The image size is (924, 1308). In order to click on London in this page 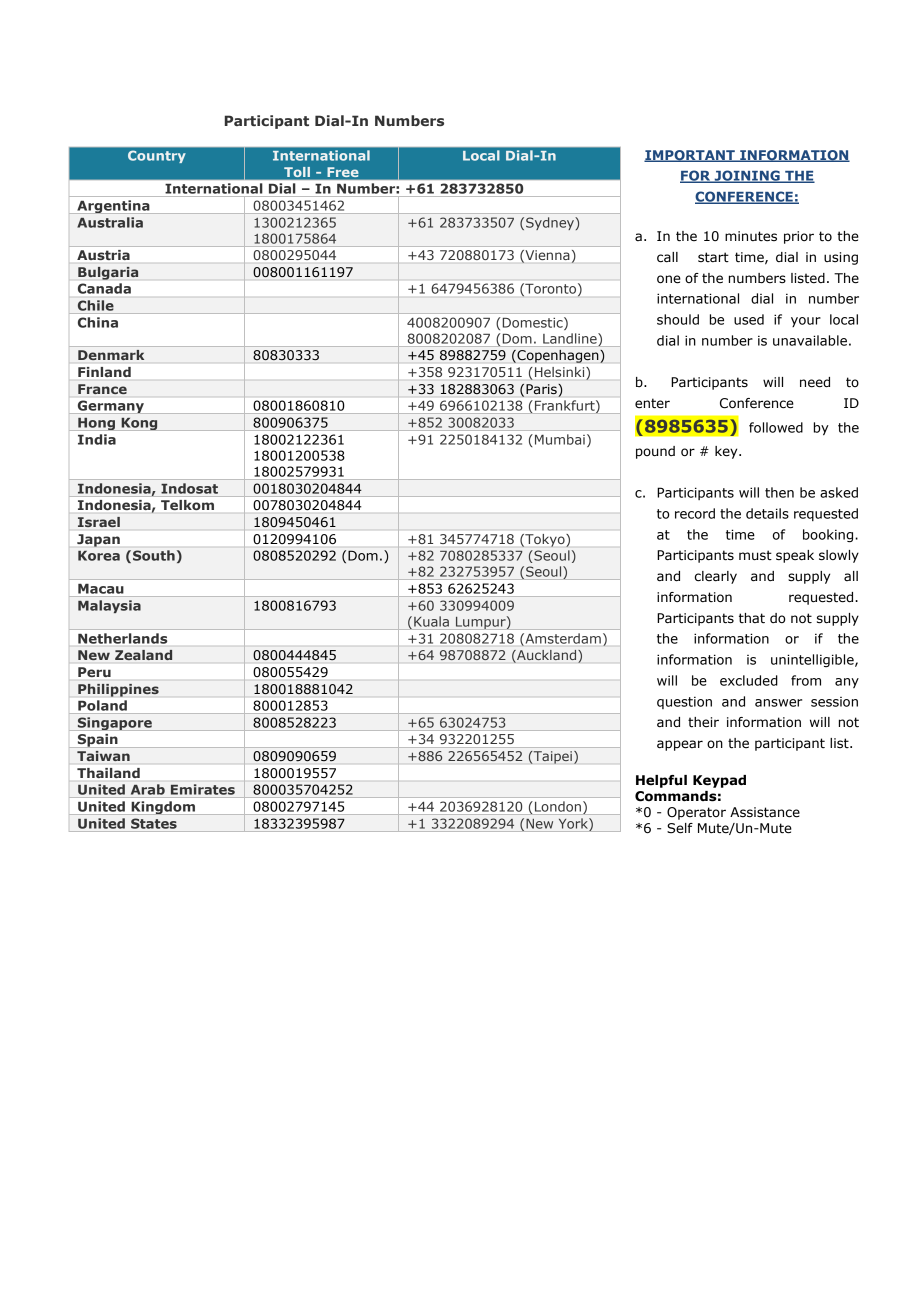, I will do `click(558, 806)`.
